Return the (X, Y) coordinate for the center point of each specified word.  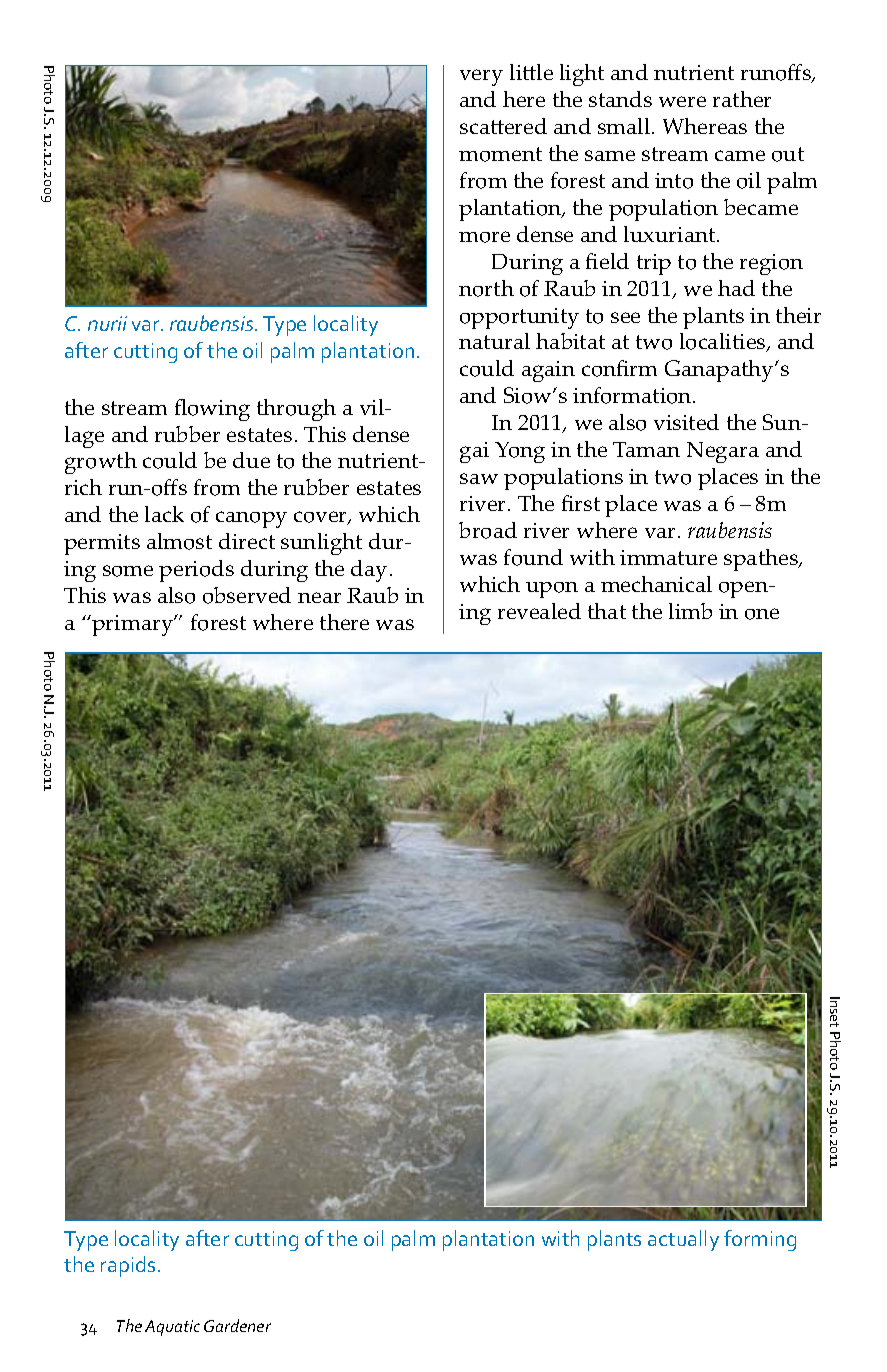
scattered (503, 126)
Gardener (237, 1325)
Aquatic (172, 1328)
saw (479, 478)
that (607, 611)
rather (742, 99)
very (481, 77)
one (762, 614)
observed (247, 595)
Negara (723, 452)
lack (164, 514)
